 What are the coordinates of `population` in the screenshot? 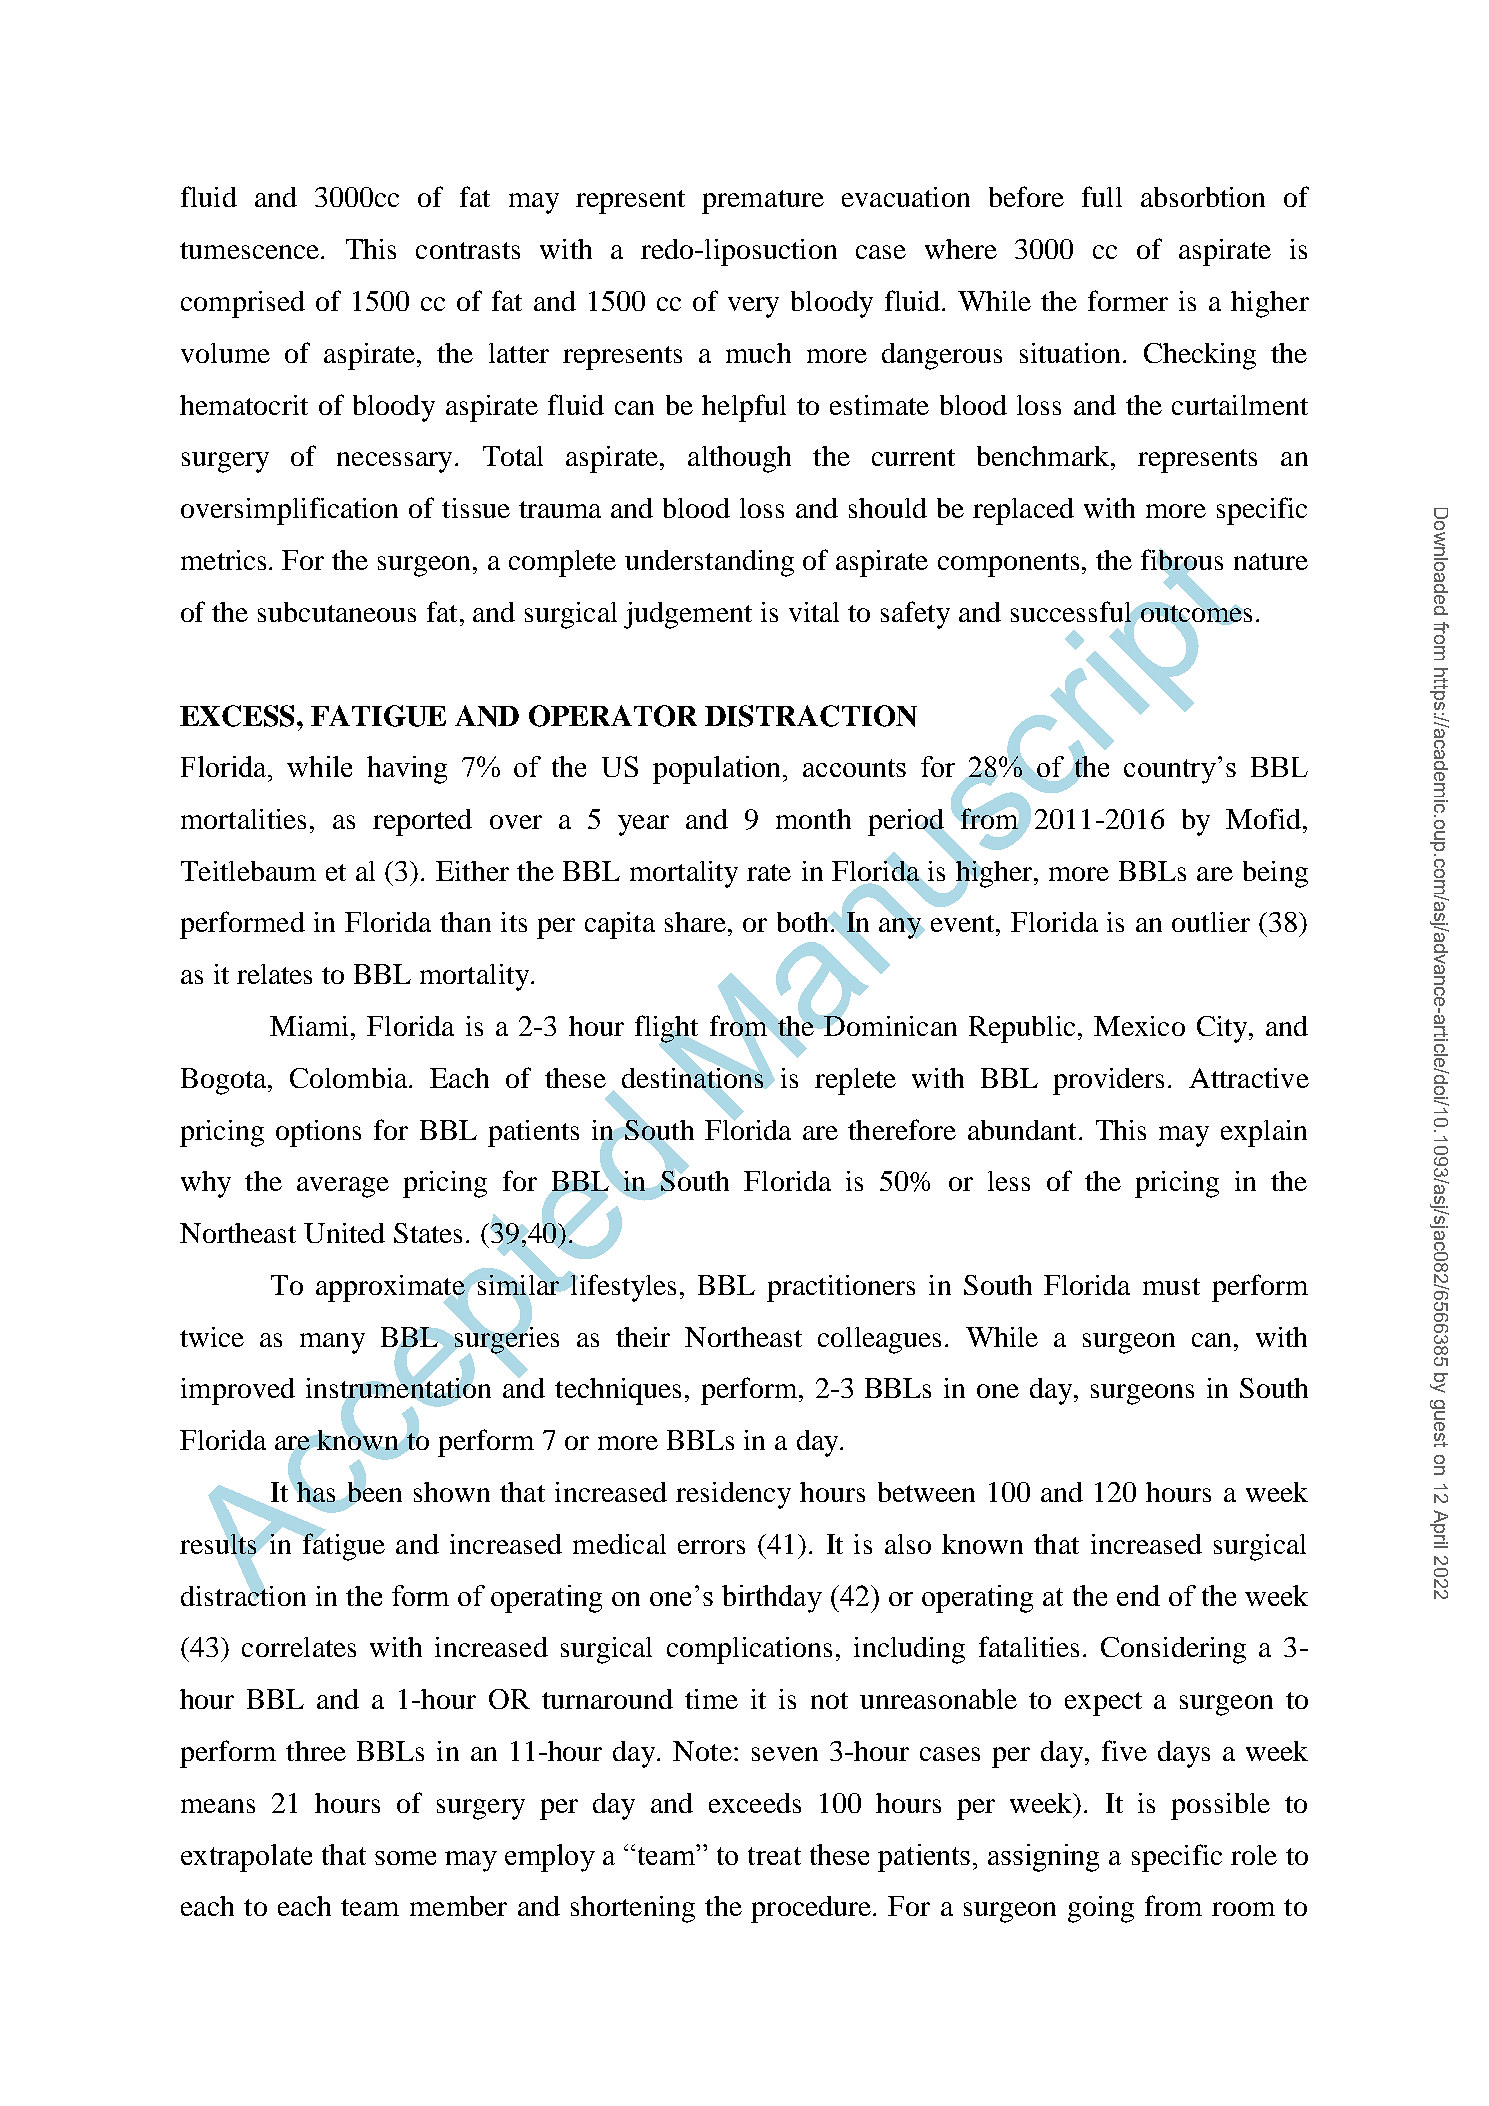 It's located at (718, 770).
